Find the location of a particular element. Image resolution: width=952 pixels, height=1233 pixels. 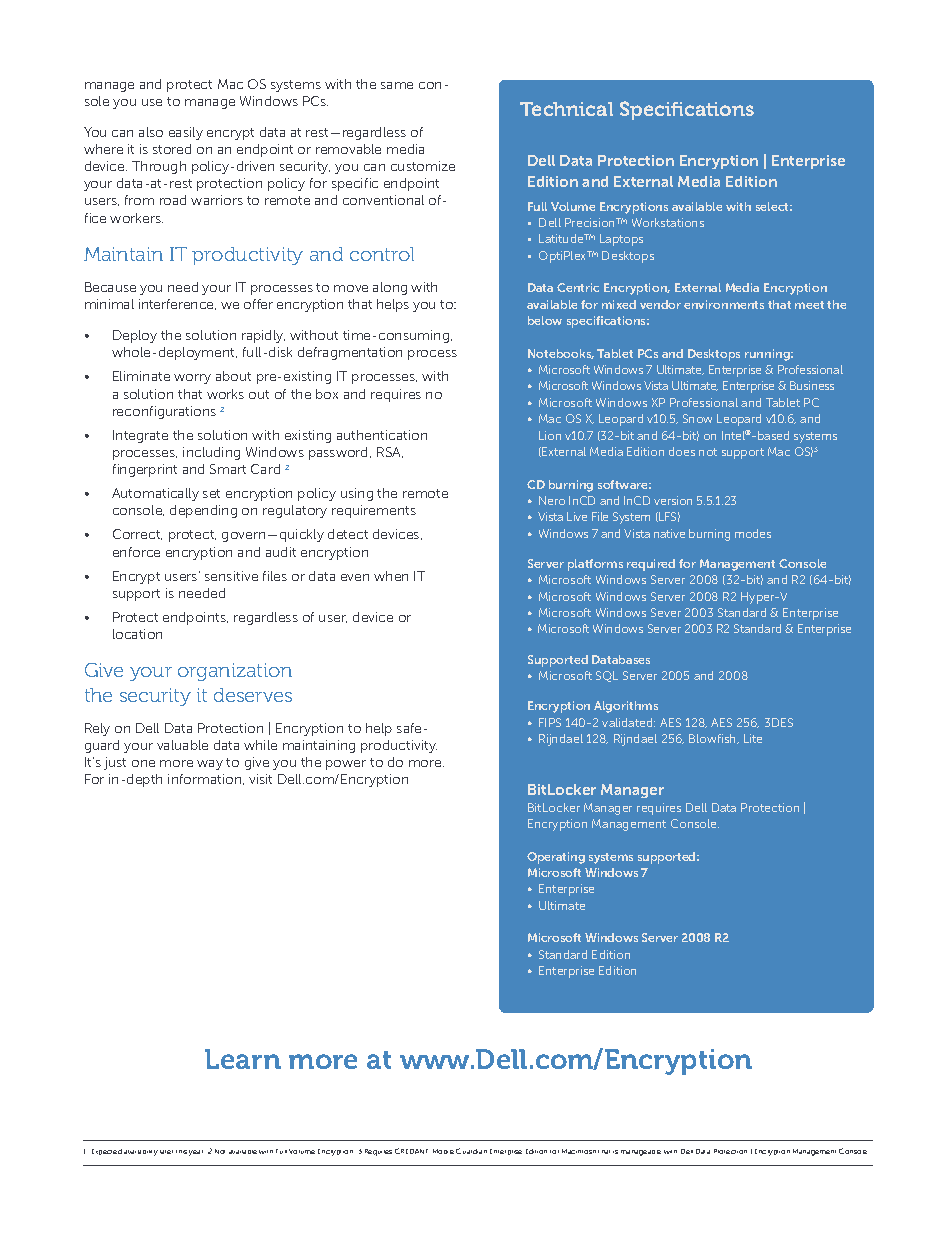

validated is located at coordinates (628, 722).
